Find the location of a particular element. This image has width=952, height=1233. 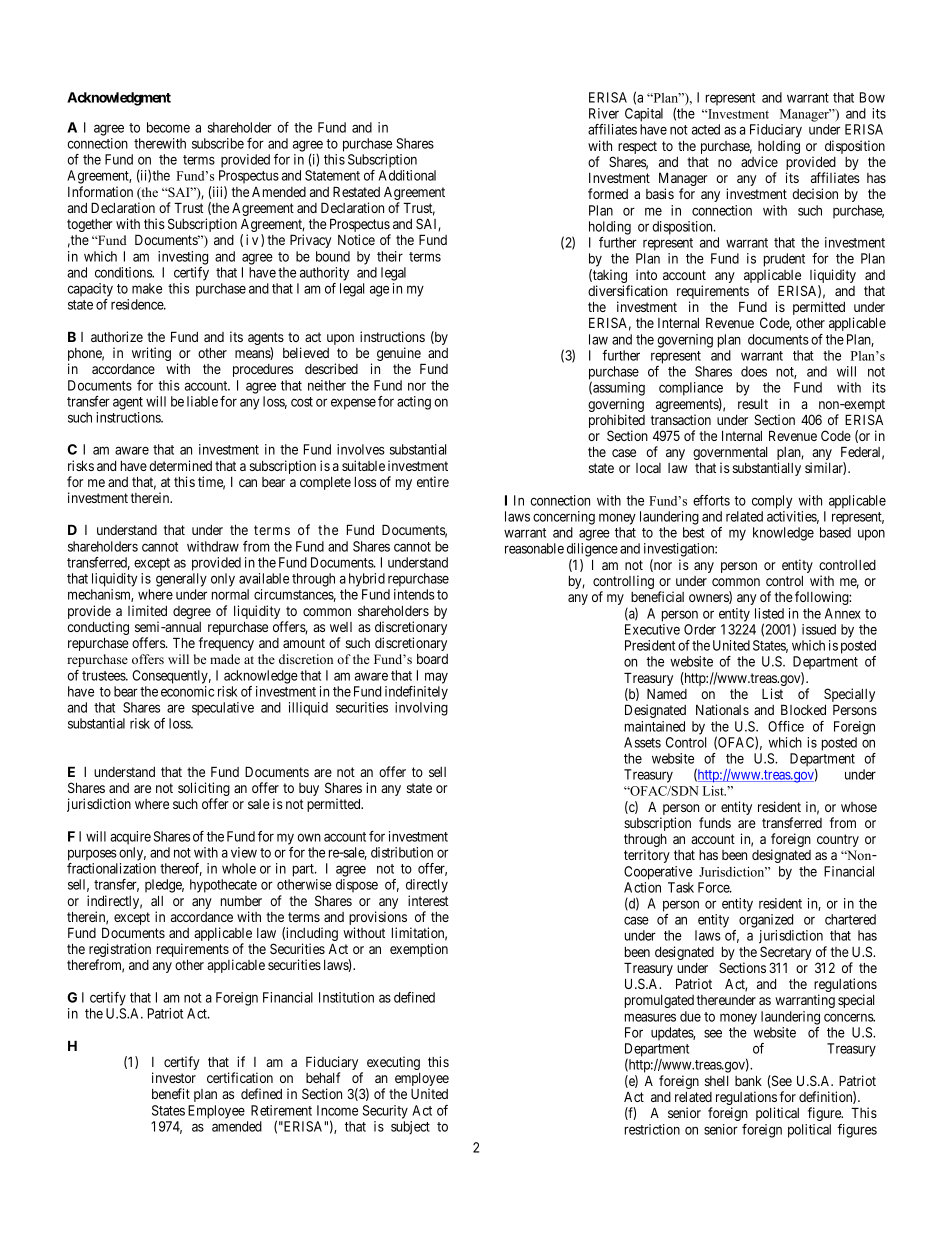

advice is located at coordinates (759, 161).
